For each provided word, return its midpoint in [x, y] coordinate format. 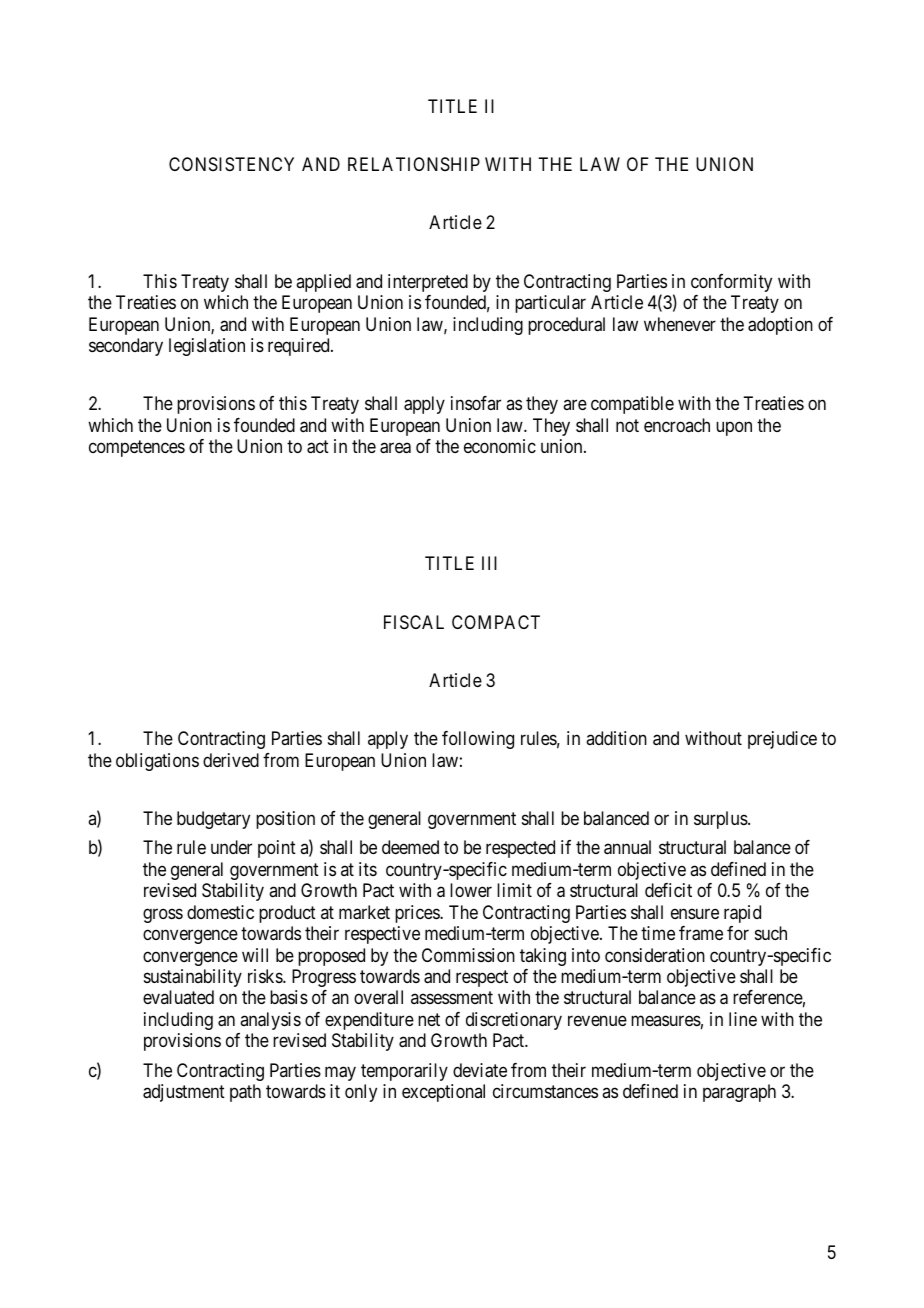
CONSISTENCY [231, 164]
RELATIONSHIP [414, 164]
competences [137, 449]
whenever [680, 324]
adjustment [184, 1093]
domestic [220, 912]
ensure [695, 913]
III [489, 563]
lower [471, 890]
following [478, 740]
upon [734, 428]
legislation [207, 347]
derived [231, 760]
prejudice [782, 740]
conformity [731, 283]
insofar [476, 403]
